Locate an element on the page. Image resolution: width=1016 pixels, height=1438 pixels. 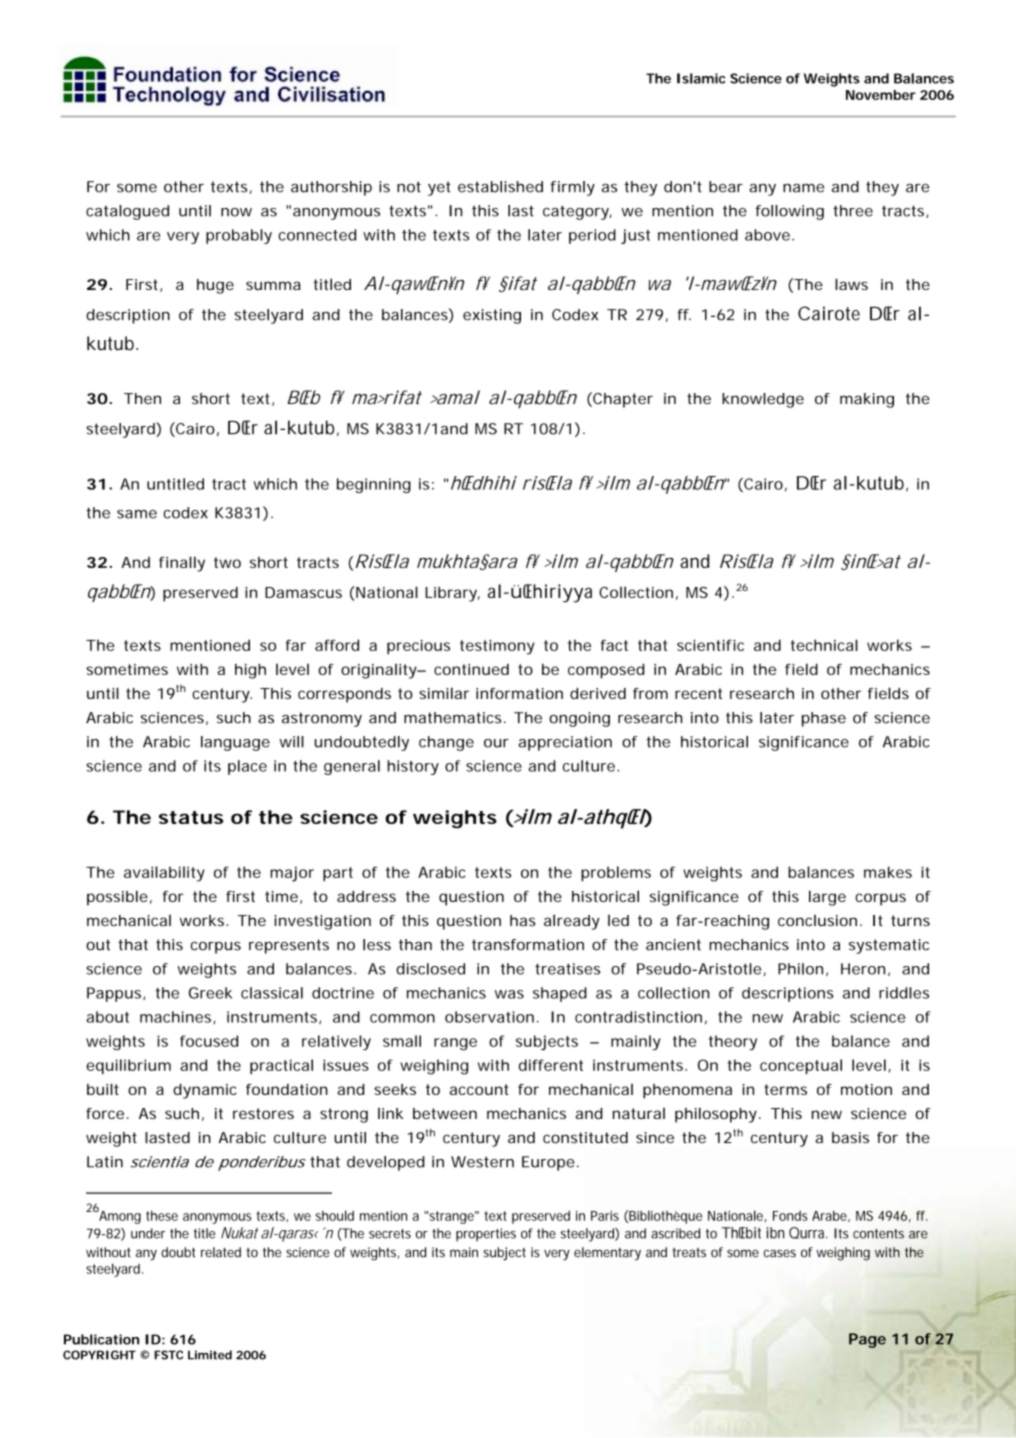
Limited is located at coordinates (210, 1355).
